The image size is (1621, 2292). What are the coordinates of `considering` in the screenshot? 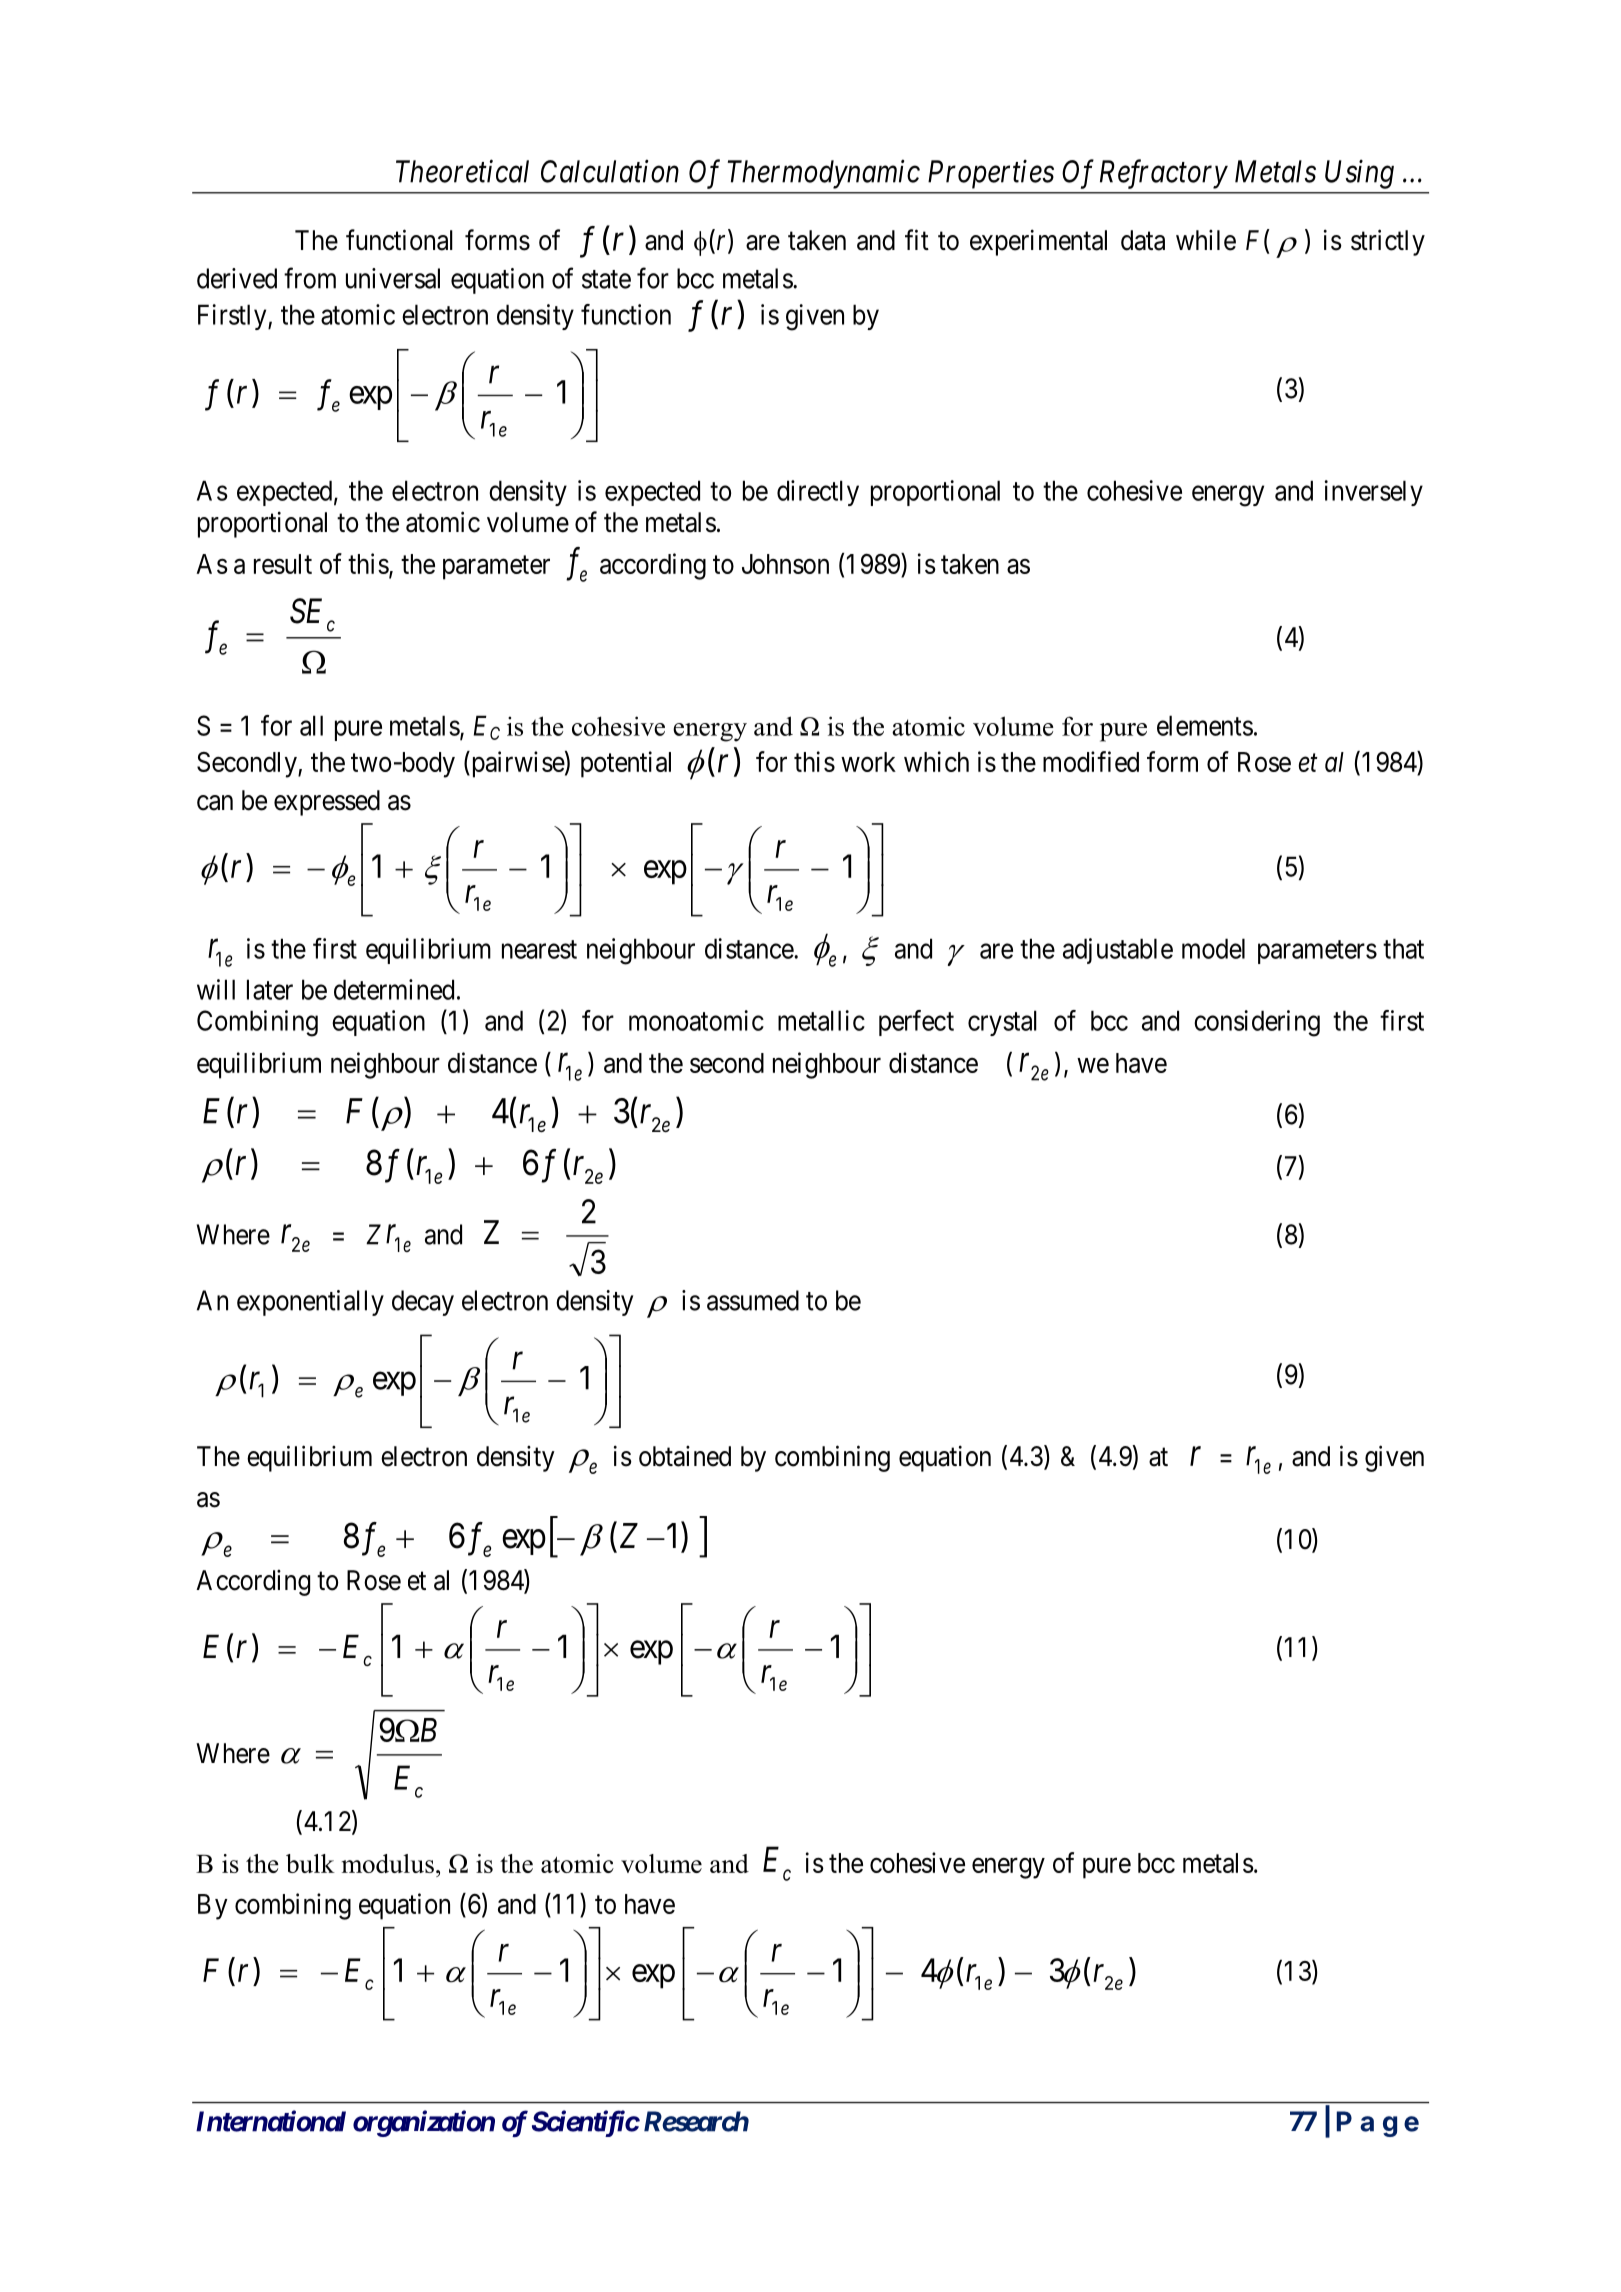 It's located at (1257, 1023).
